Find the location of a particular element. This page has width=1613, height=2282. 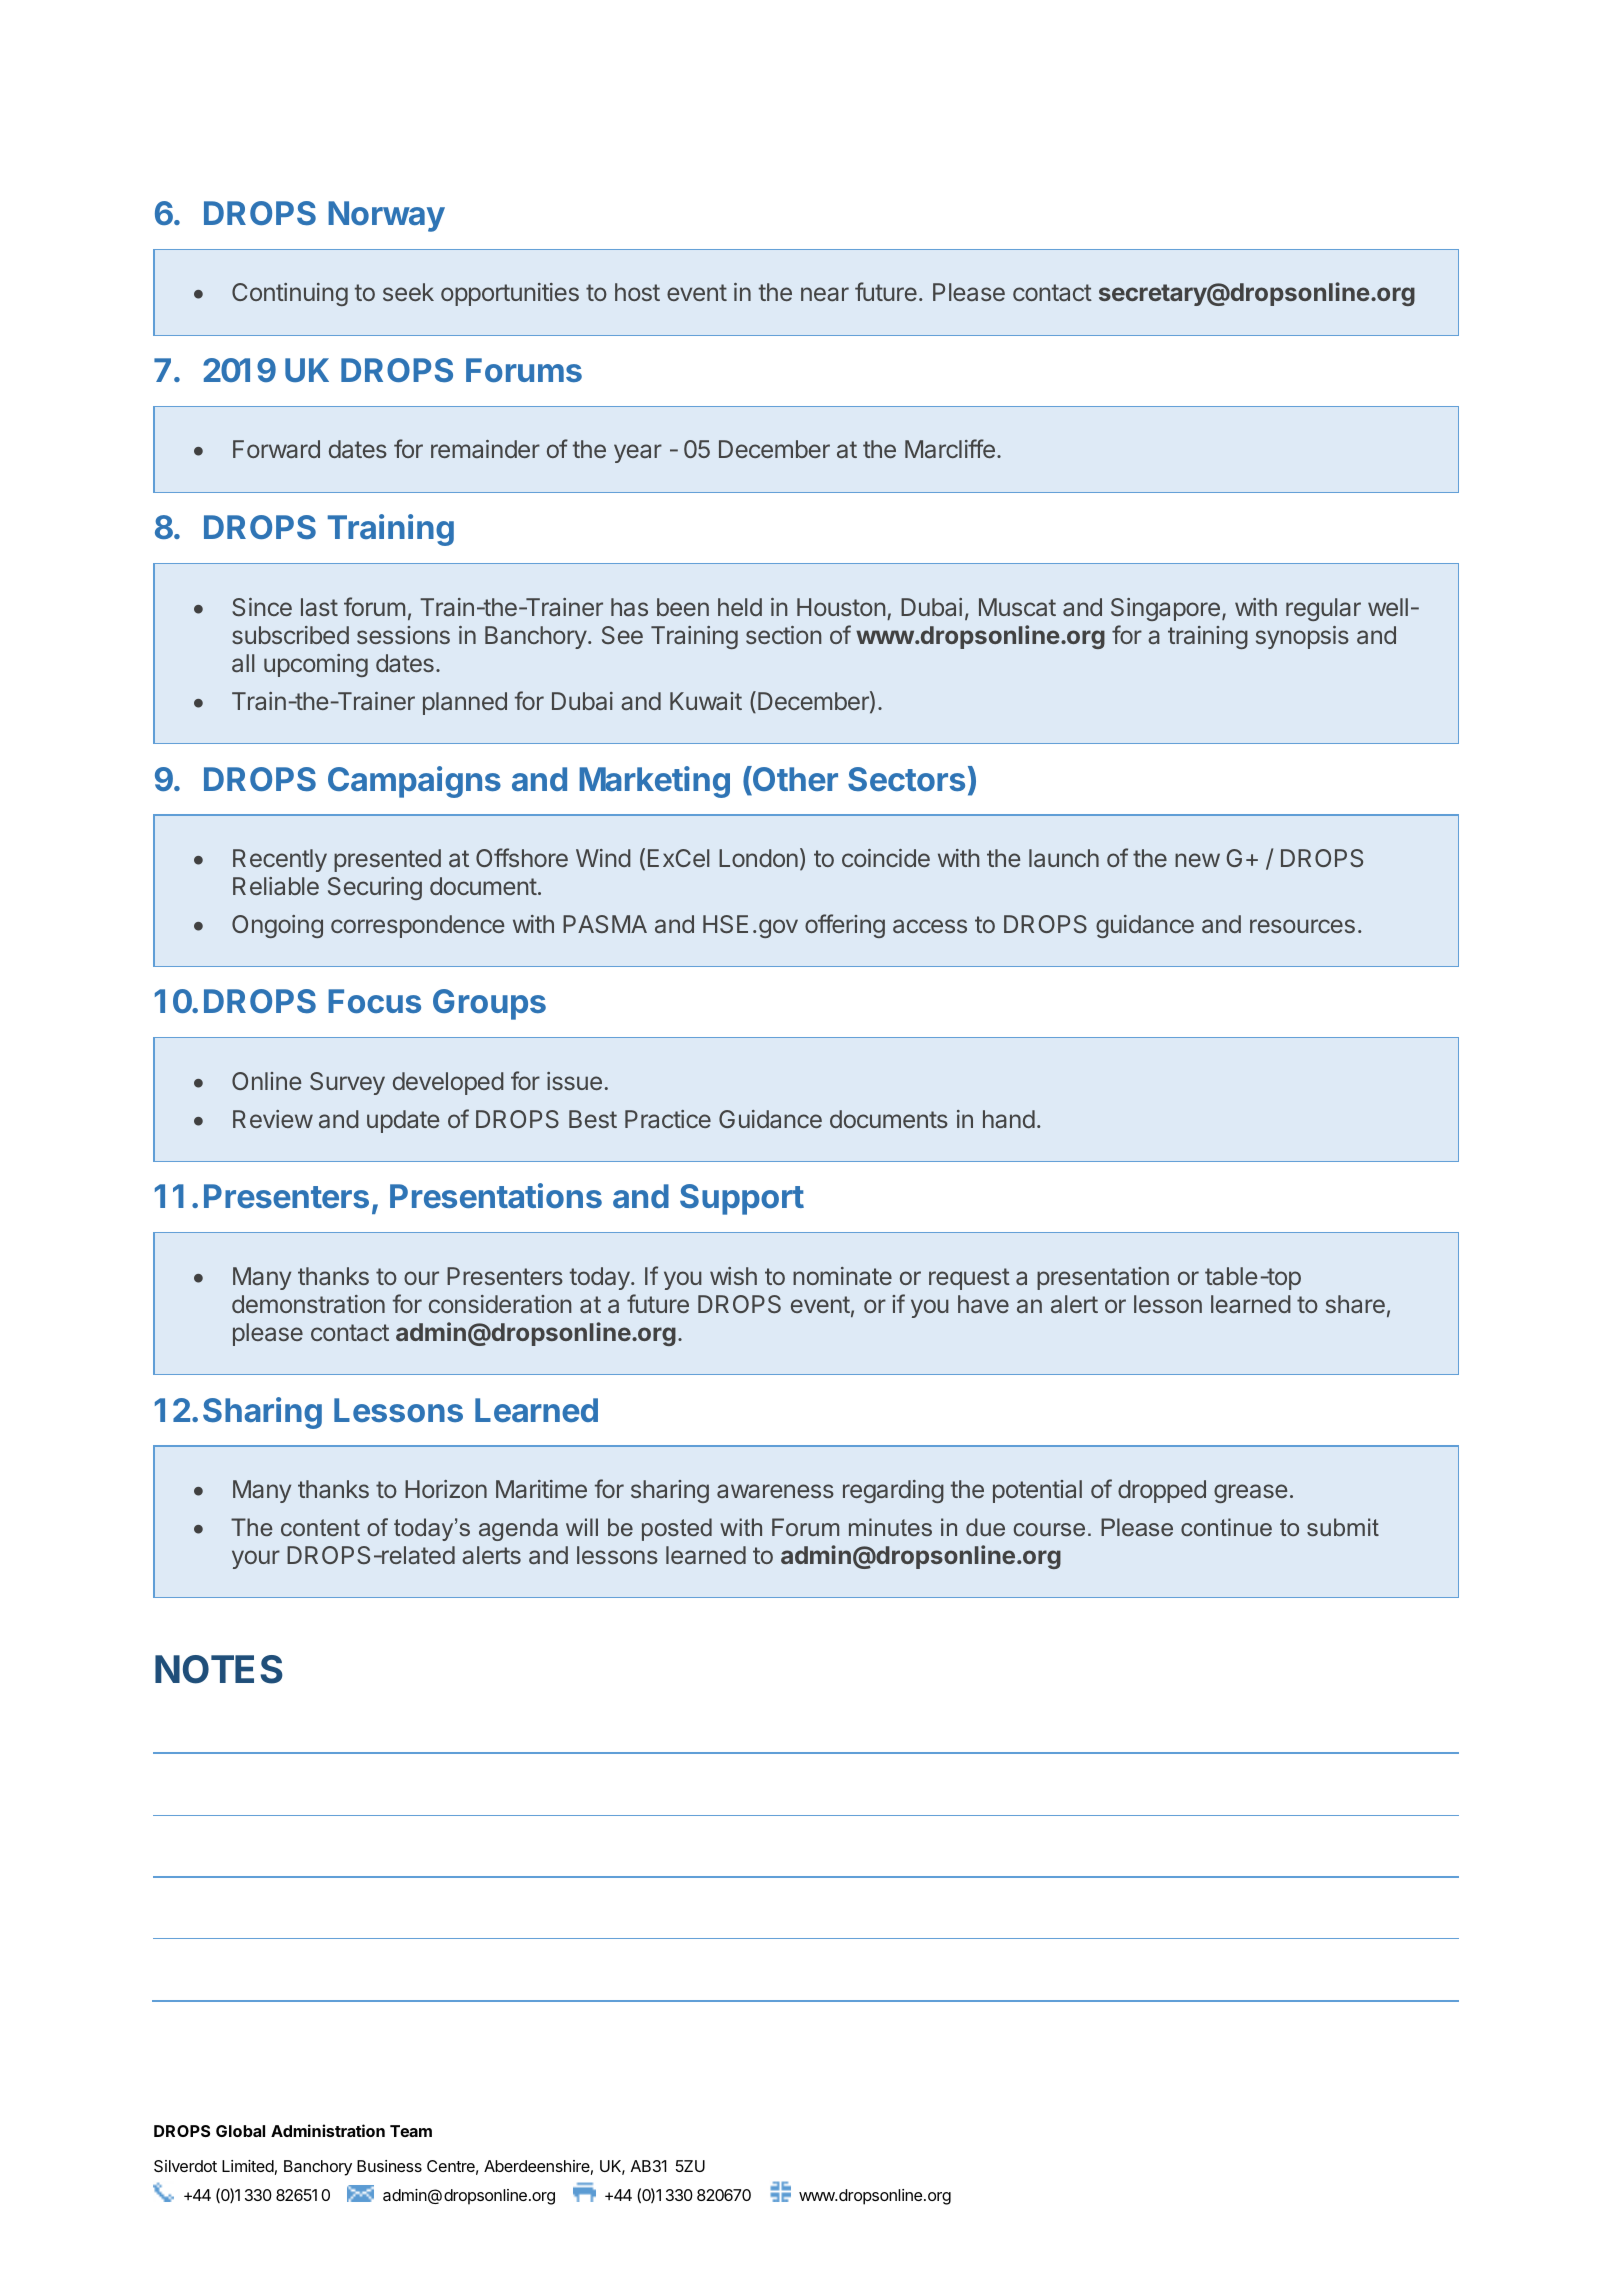

Support is located at coordinates (742, 1199).
